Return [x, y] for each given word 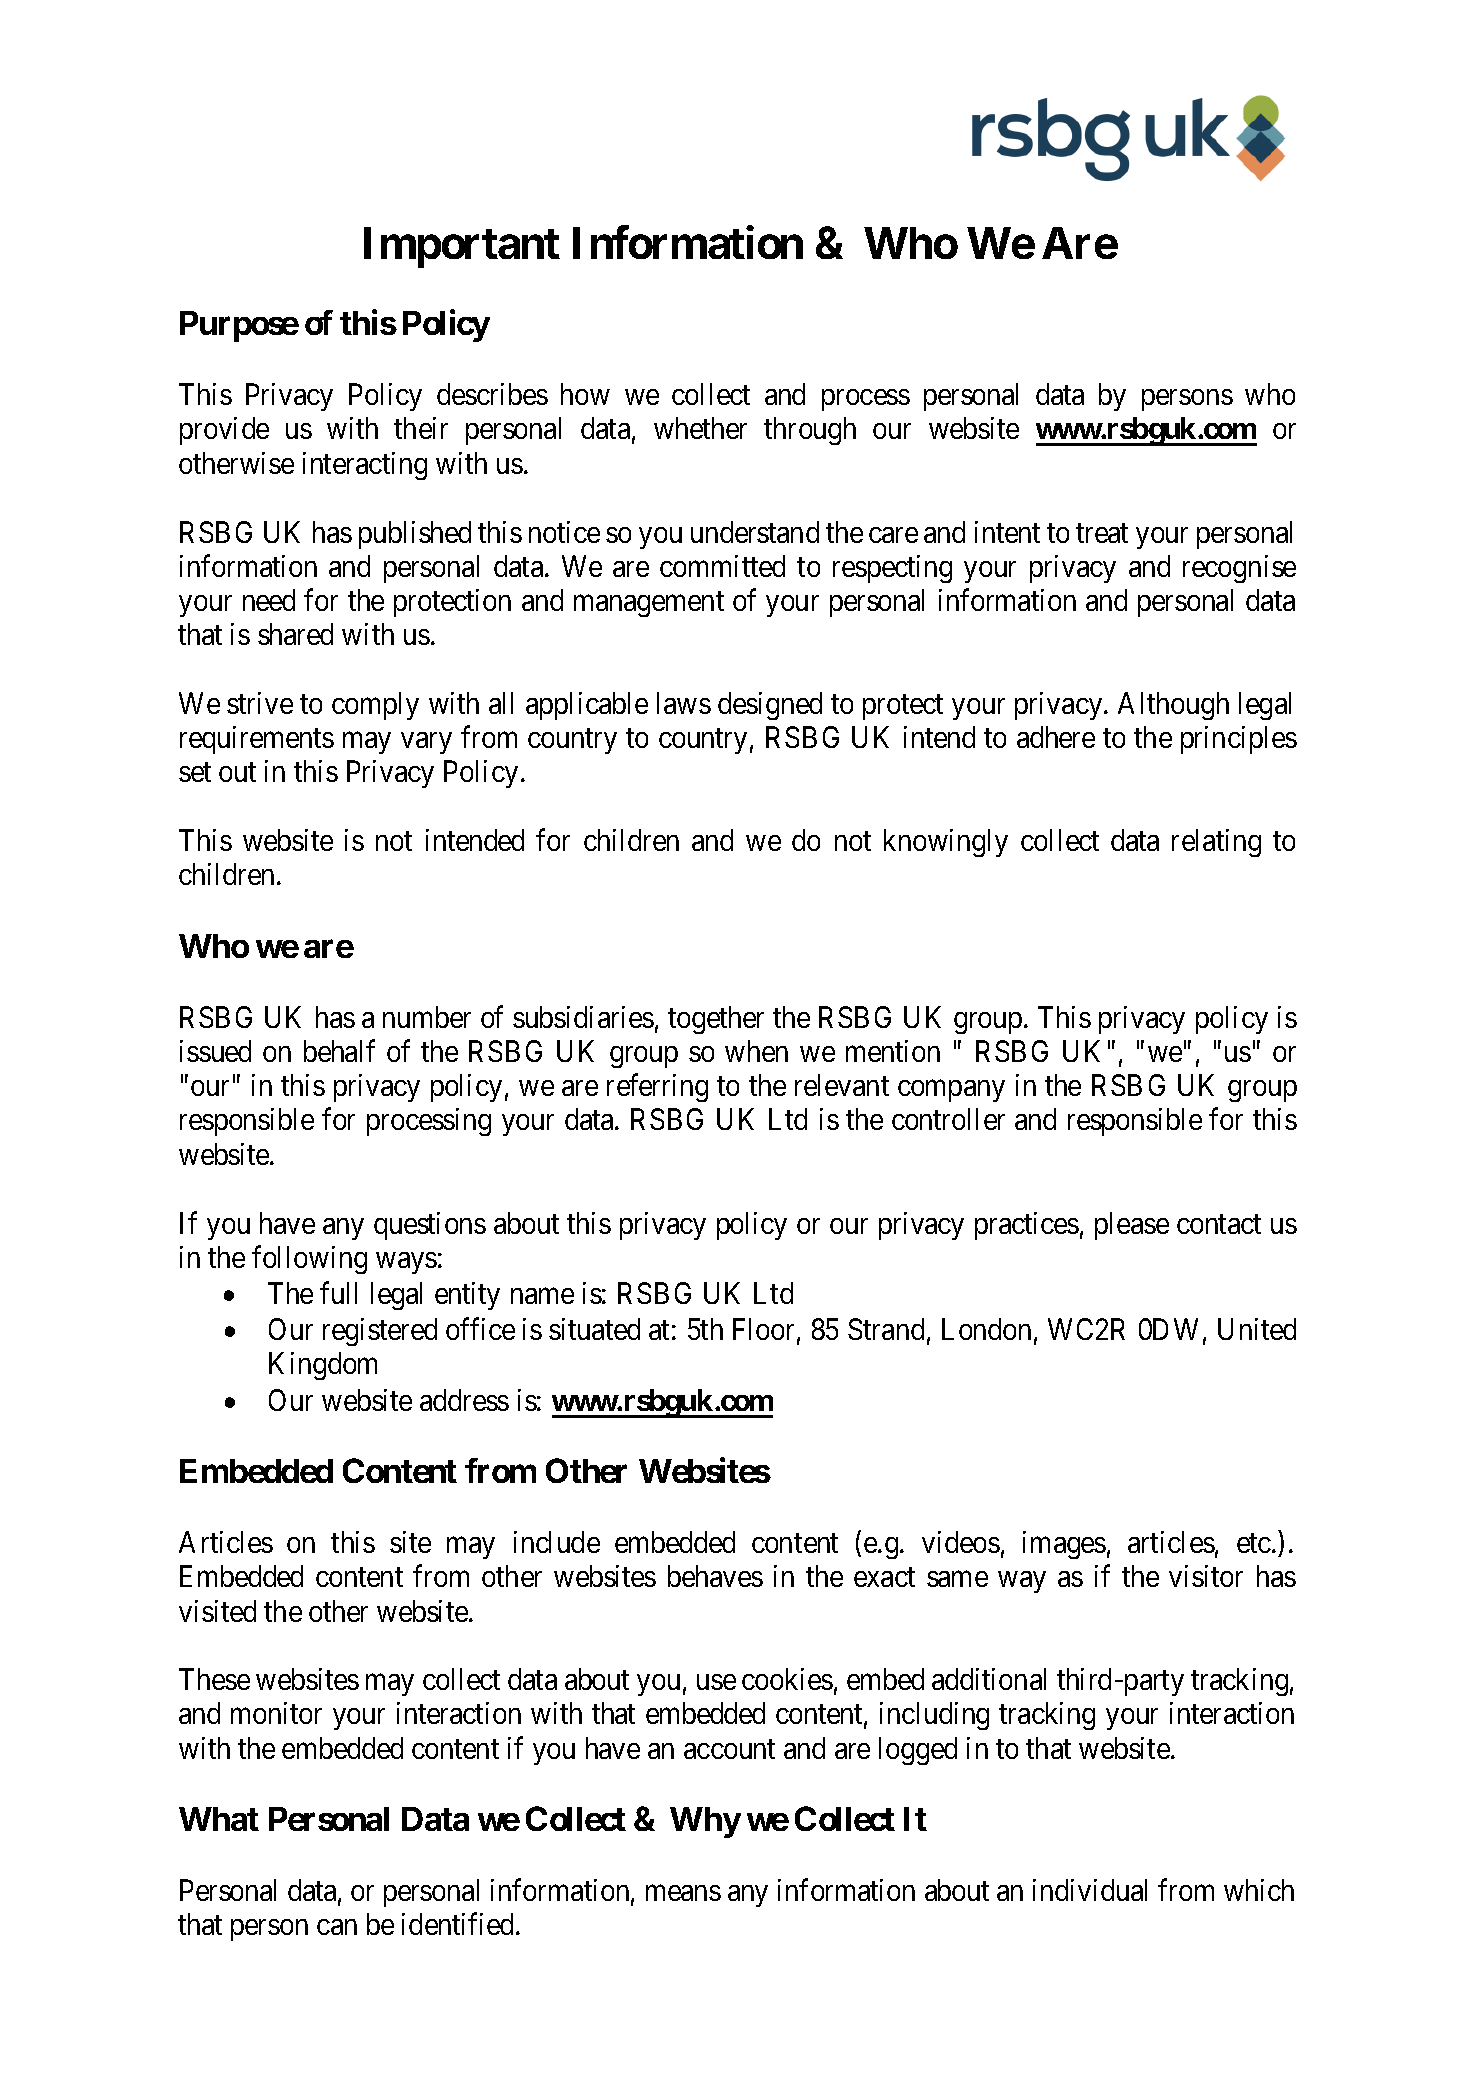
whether [700, 428]
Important [462, 247]
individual [1090, 1890]
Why [705, 1822]
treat [1102, 533]
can [337, 1927]
